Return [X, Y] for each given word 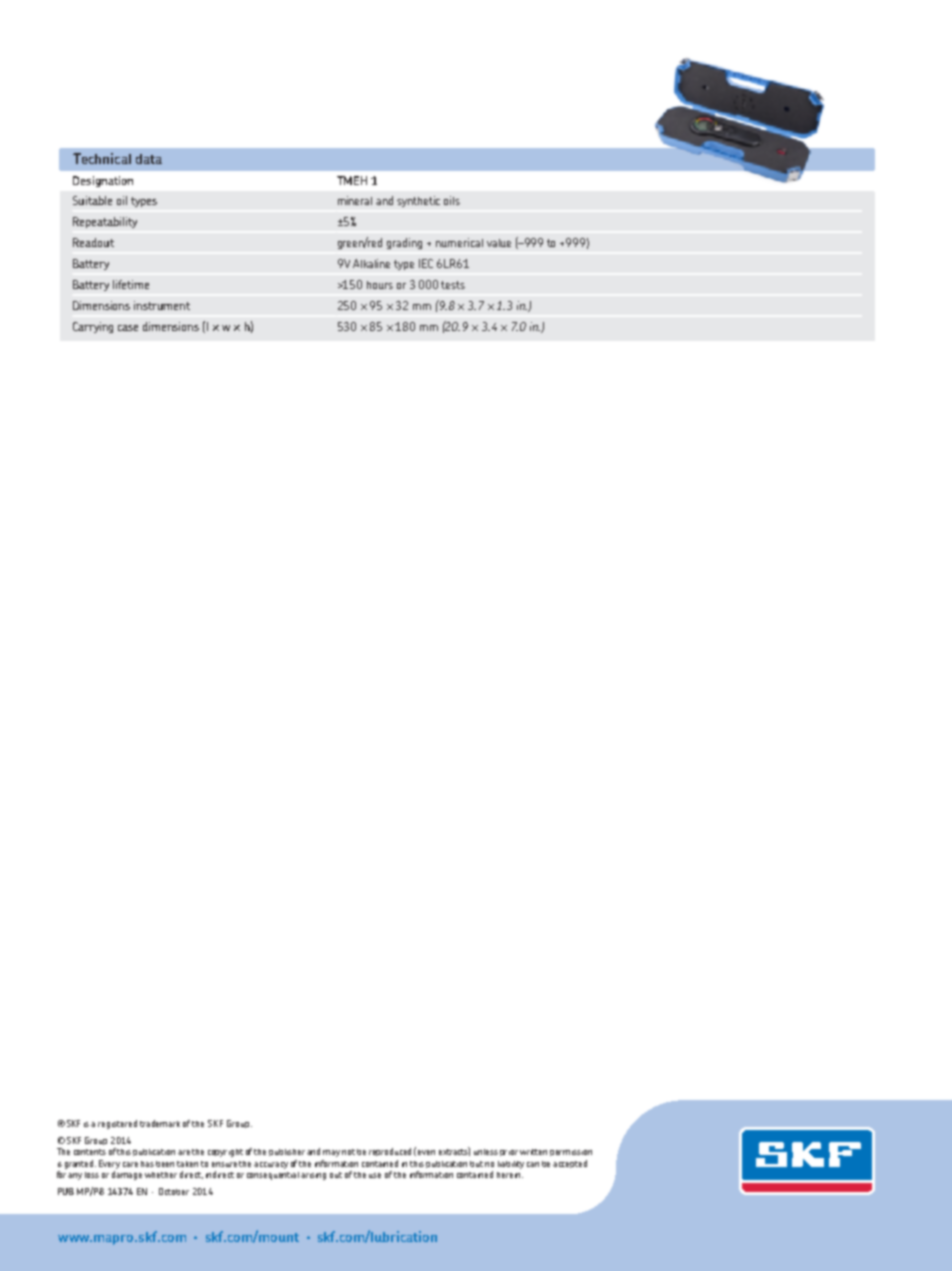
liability [511, 1165]
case [128, 328]
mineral [355, 200]
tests [453, 285]
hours [380, 285]
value [499, 243]
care [130, 1164]
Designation [103, 181]
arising [313, 1176]
